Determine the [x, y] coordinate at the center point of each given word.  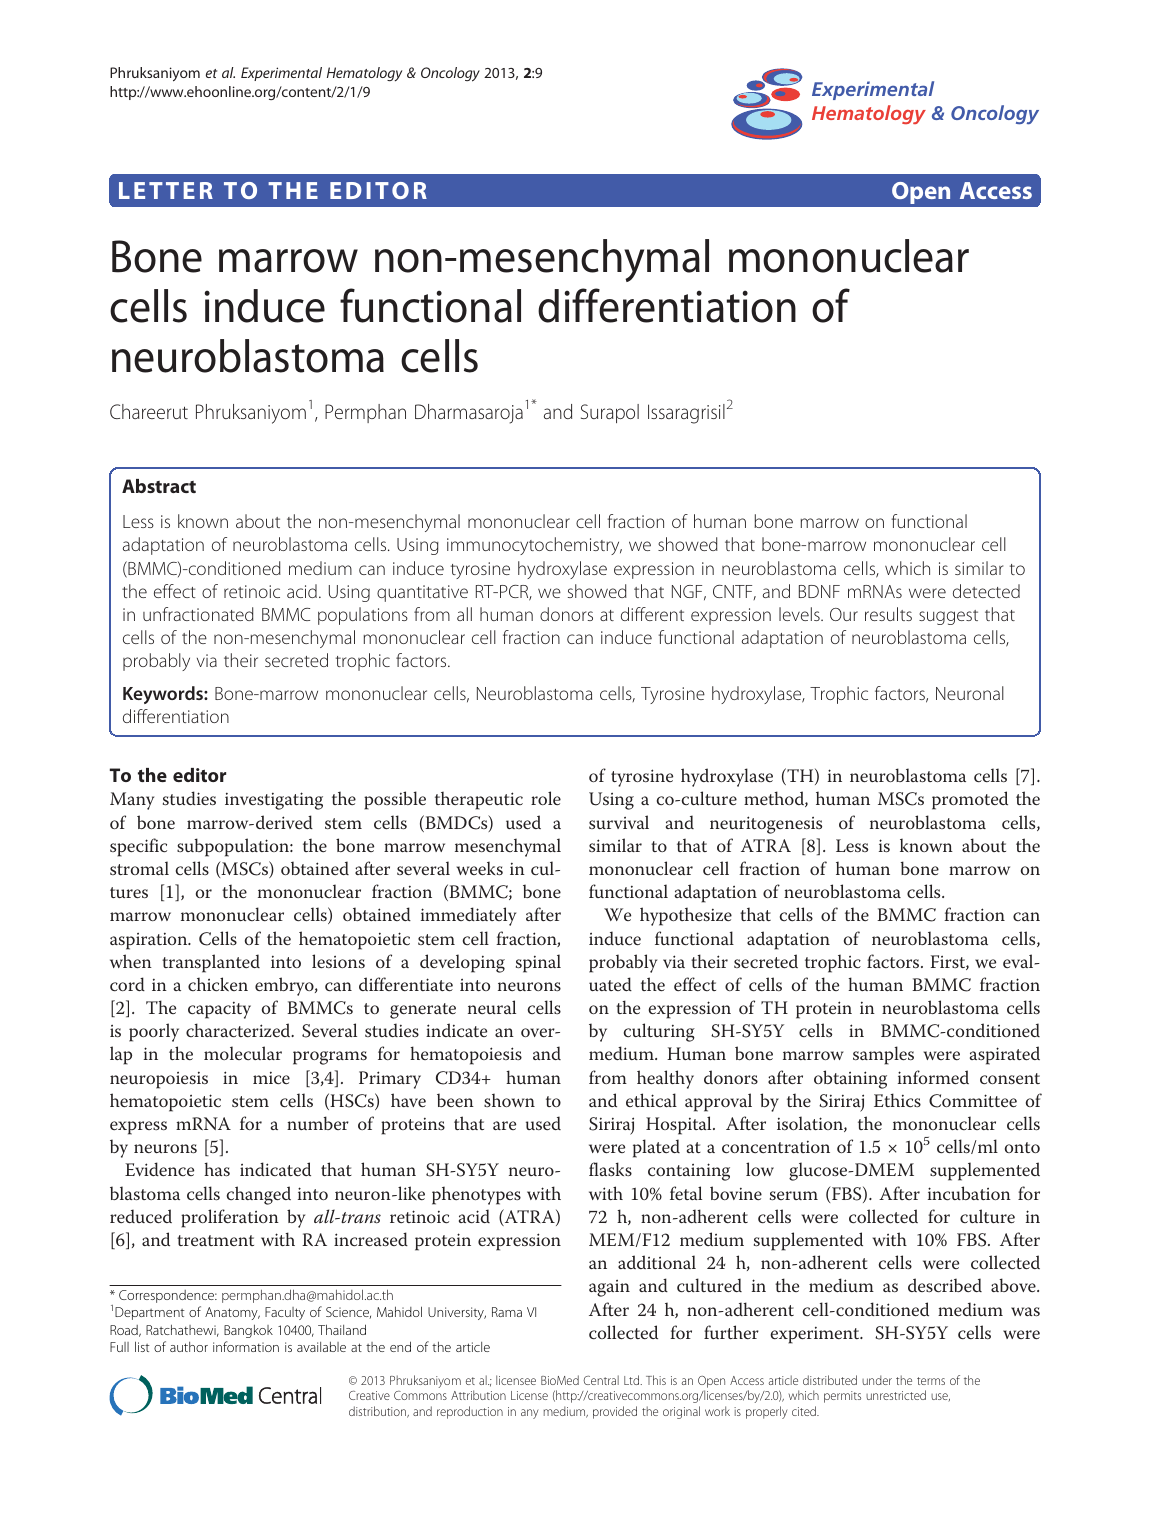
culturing [659, 1032]
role [546, 798]
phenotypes [476, 1195]
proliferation [230, 1218]
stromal [139, 868]
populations [363, 616]
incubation [969, 1193]
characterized [239, 1030]
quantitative [422, 593]
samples [883, 1055]
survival [619, 822]
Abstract [159, 486]
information [246, 1346]
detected [986, 591]
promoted [970, 800]
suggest [948, 617]
